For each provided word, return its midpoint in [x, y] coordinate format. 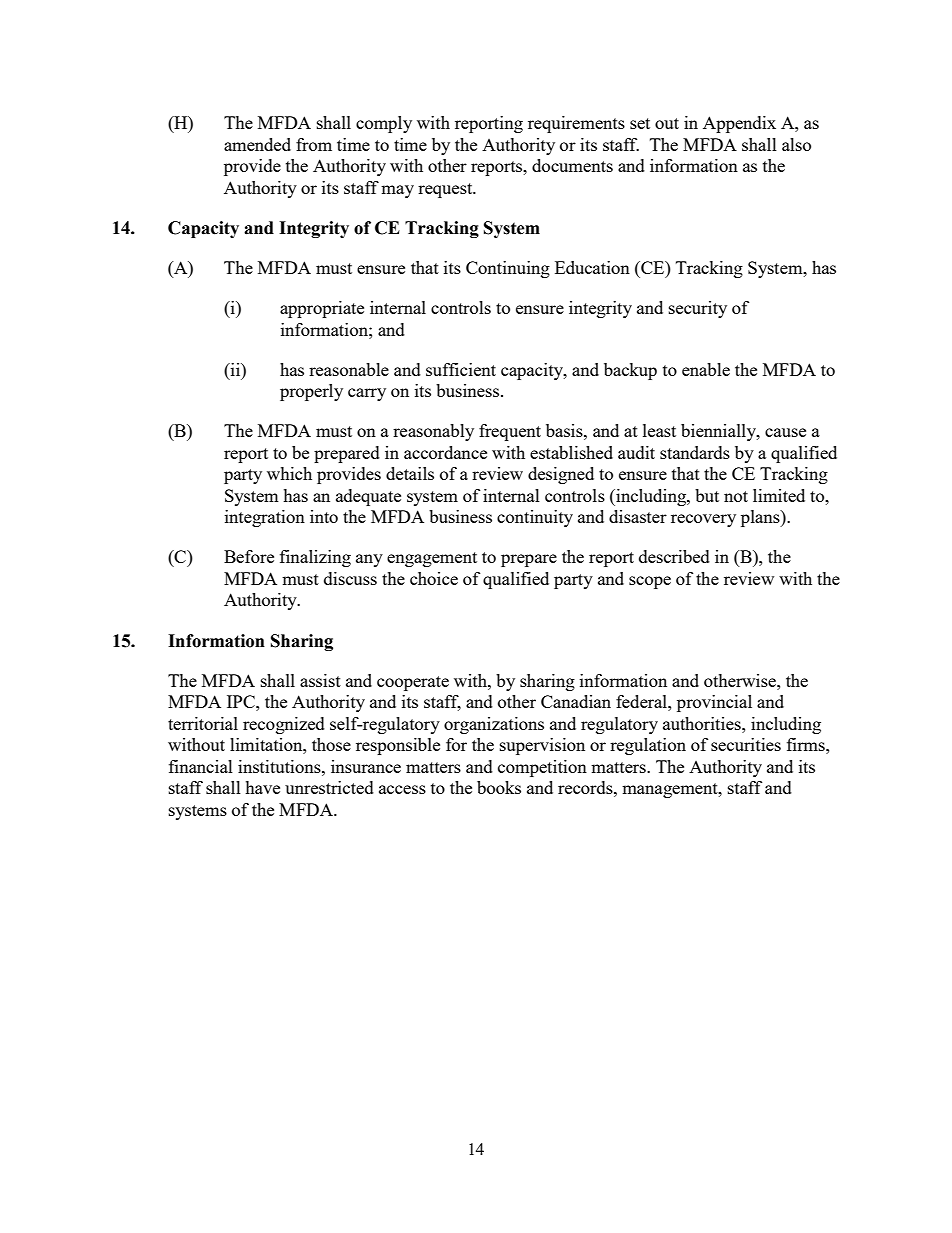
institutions [280, 766]
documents [572, 165]
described [674, 556]
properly [311, 392]
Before [249, 556]
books [499, 787]
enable [706, 369]
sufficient [461, 369]
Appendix [739, 124]
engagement [432, 559]
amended [257, 144]
